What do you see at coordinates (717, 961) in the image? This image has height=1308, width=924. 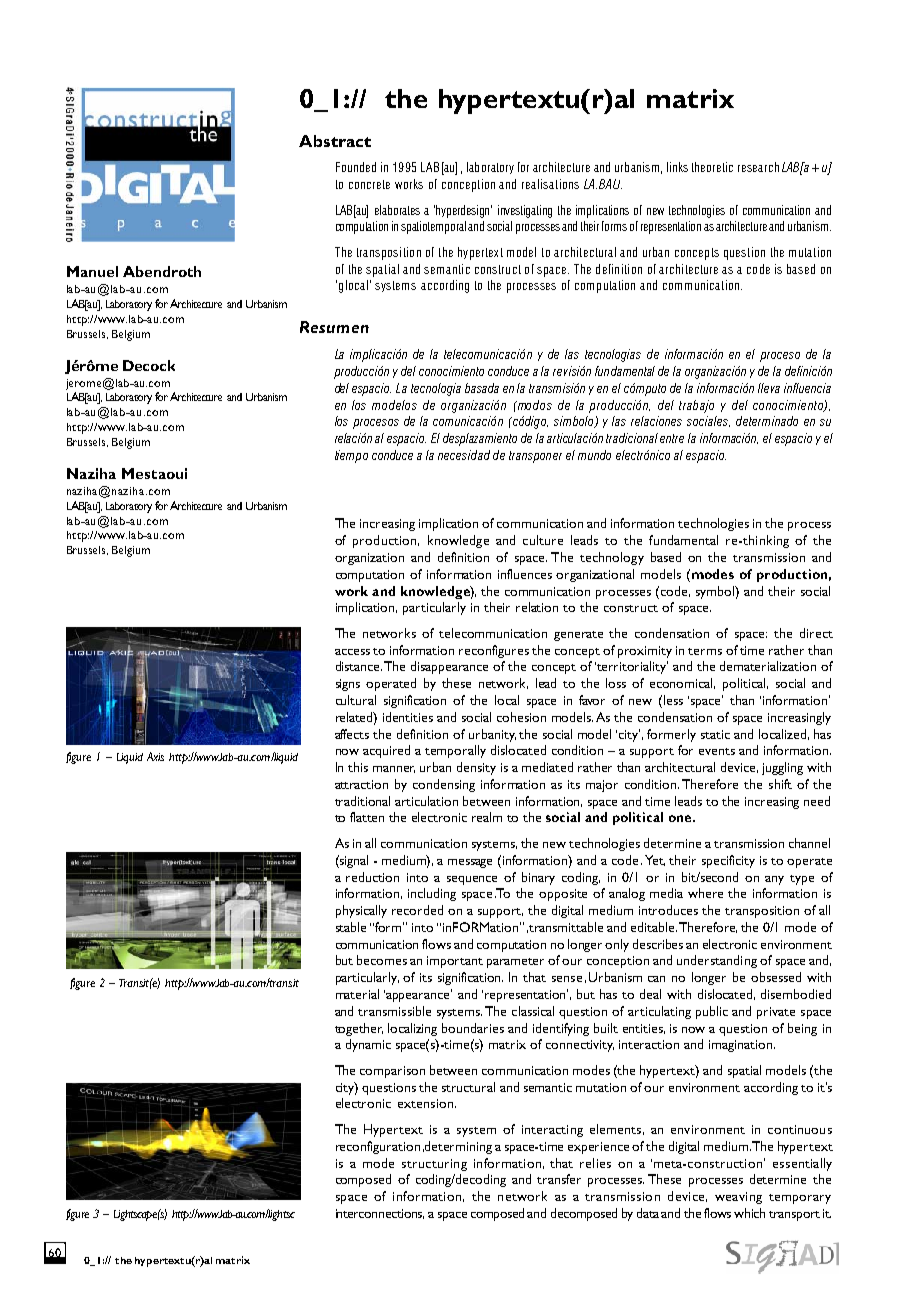 I see `understanding` at bounding box center [717, 961].
